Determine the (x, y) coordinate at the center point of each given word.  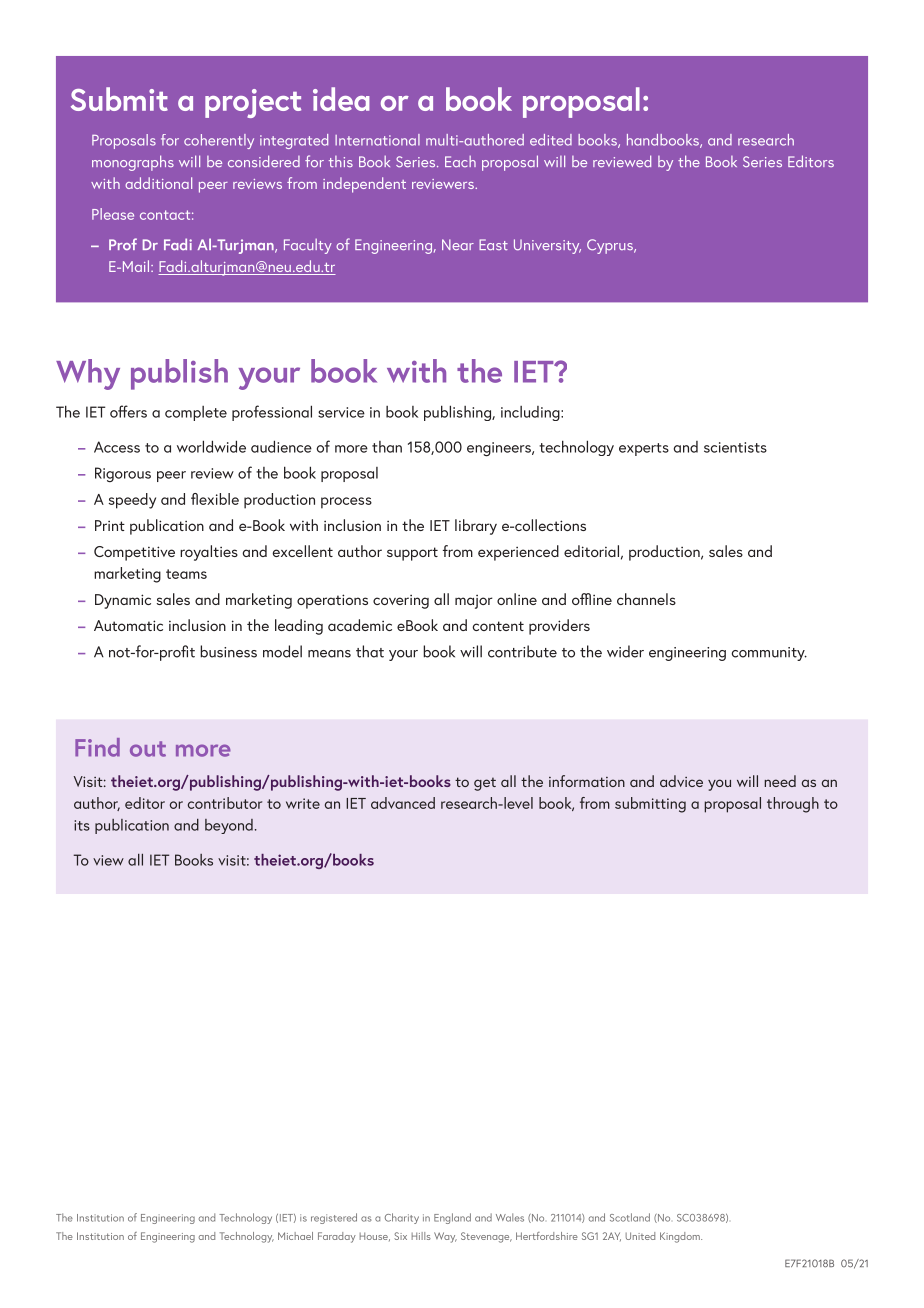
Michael (295, 1236)
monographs (133, 163)
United (640, 1236)
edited (551, 140)
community (769, 654)
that (370, 651)
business (228, 651)
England (452, 1218)
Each (460, 161)
